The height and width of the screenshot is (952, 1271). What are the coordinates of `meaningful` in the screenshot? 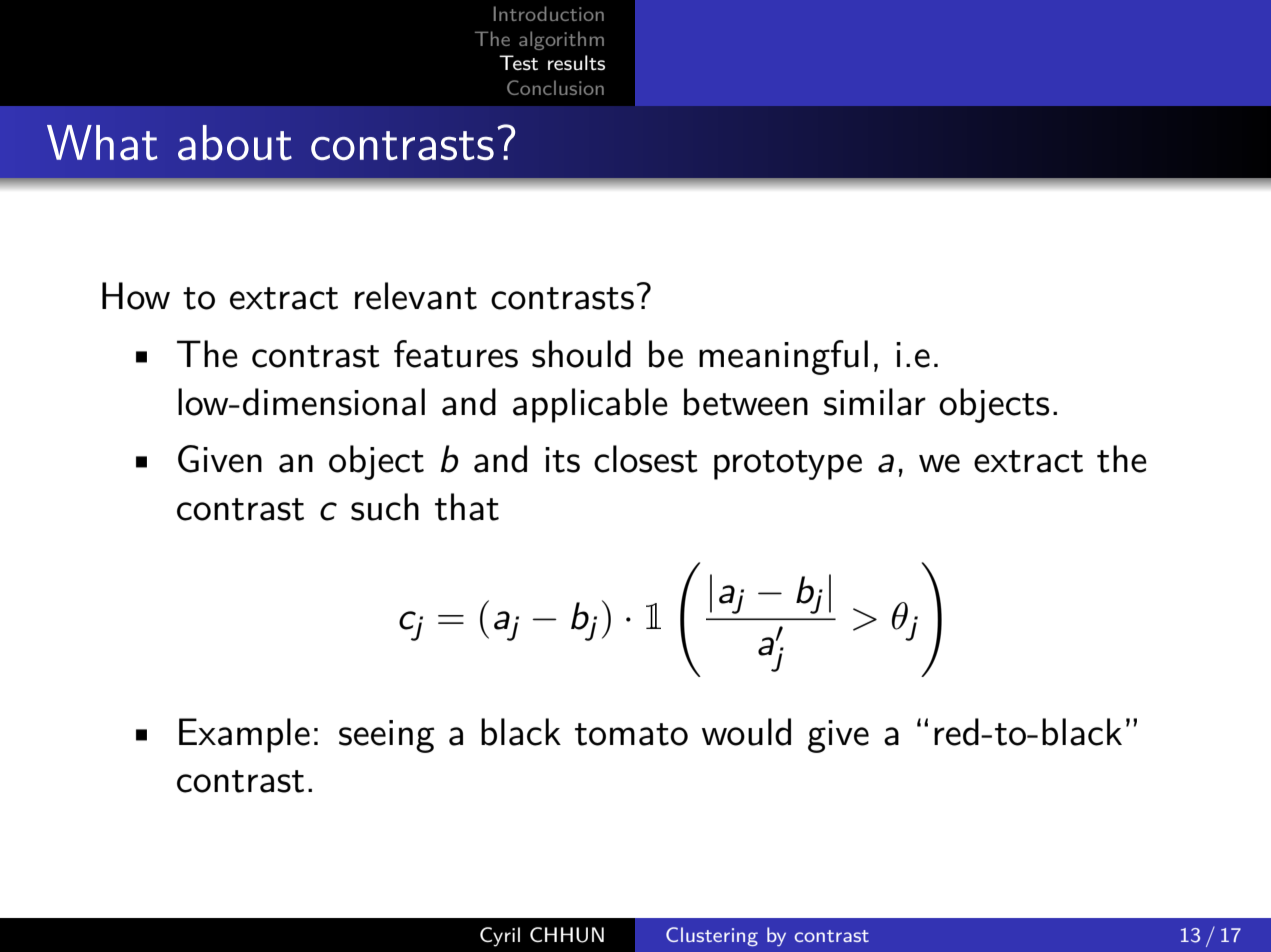 It's located at (783, 357).
